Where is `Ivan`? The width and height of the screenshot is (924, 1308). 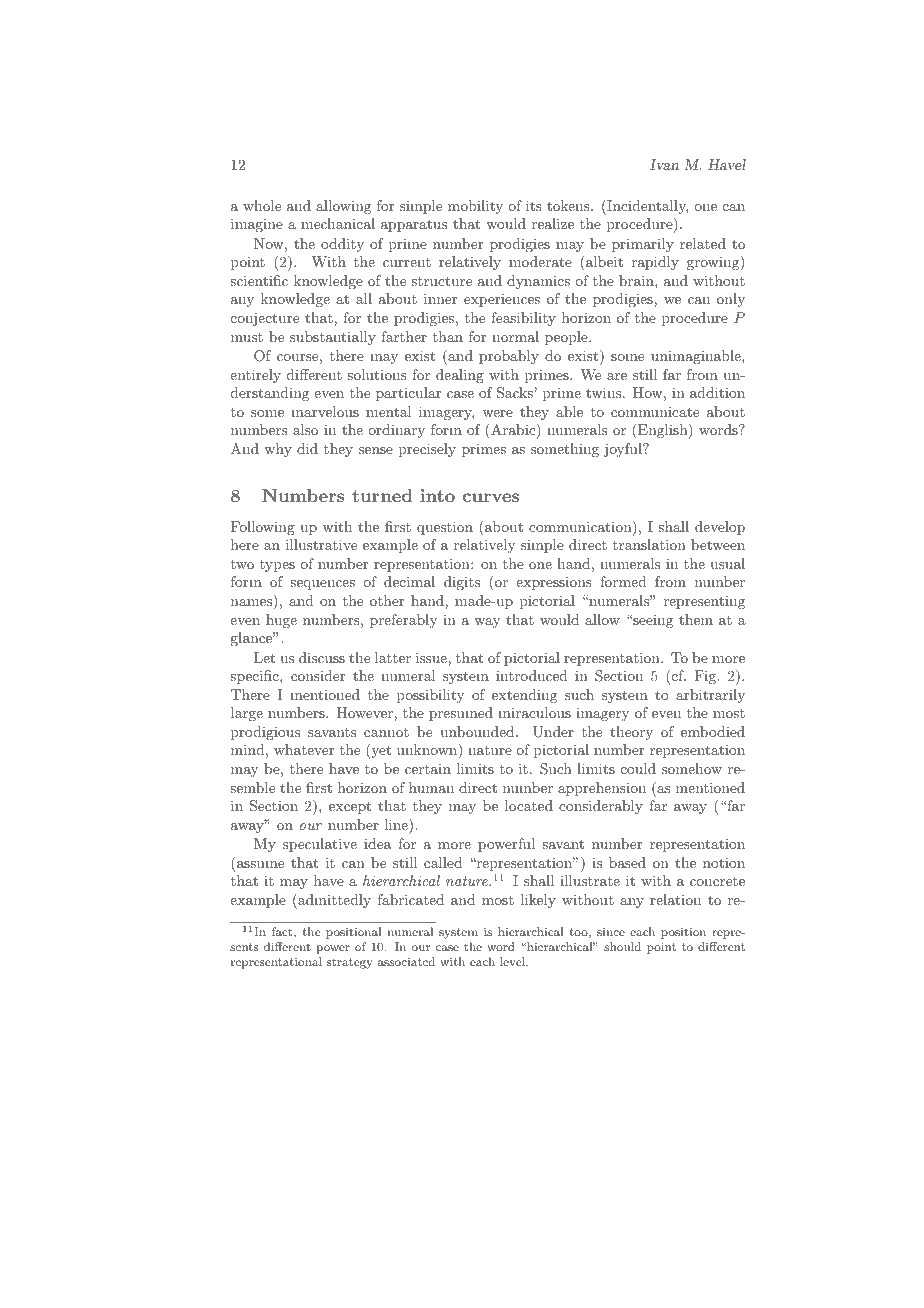 Ivan is located at coordinates (664, 164).
